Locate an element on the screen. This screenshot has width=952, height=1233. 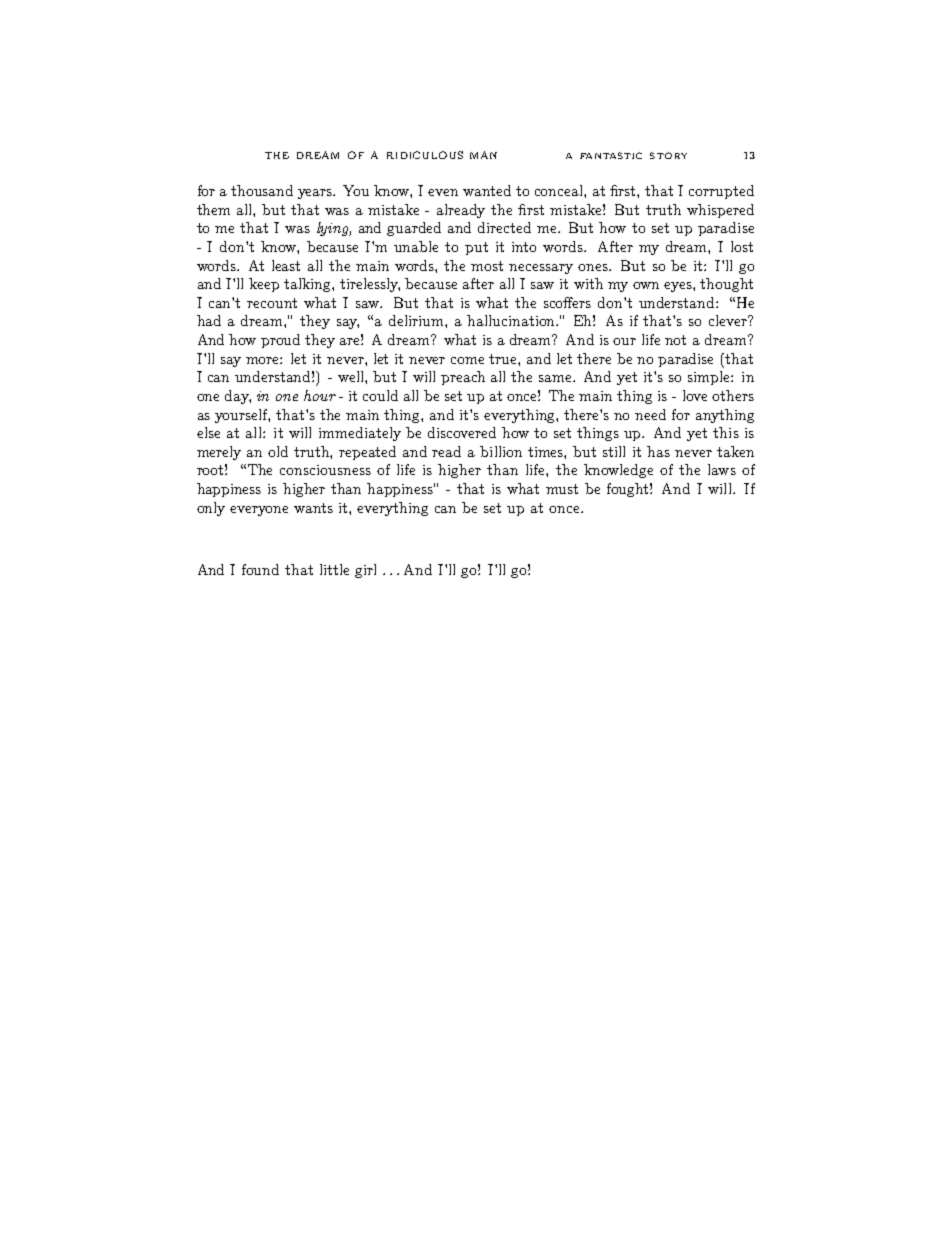
found is located at coordinates (260, 569).
